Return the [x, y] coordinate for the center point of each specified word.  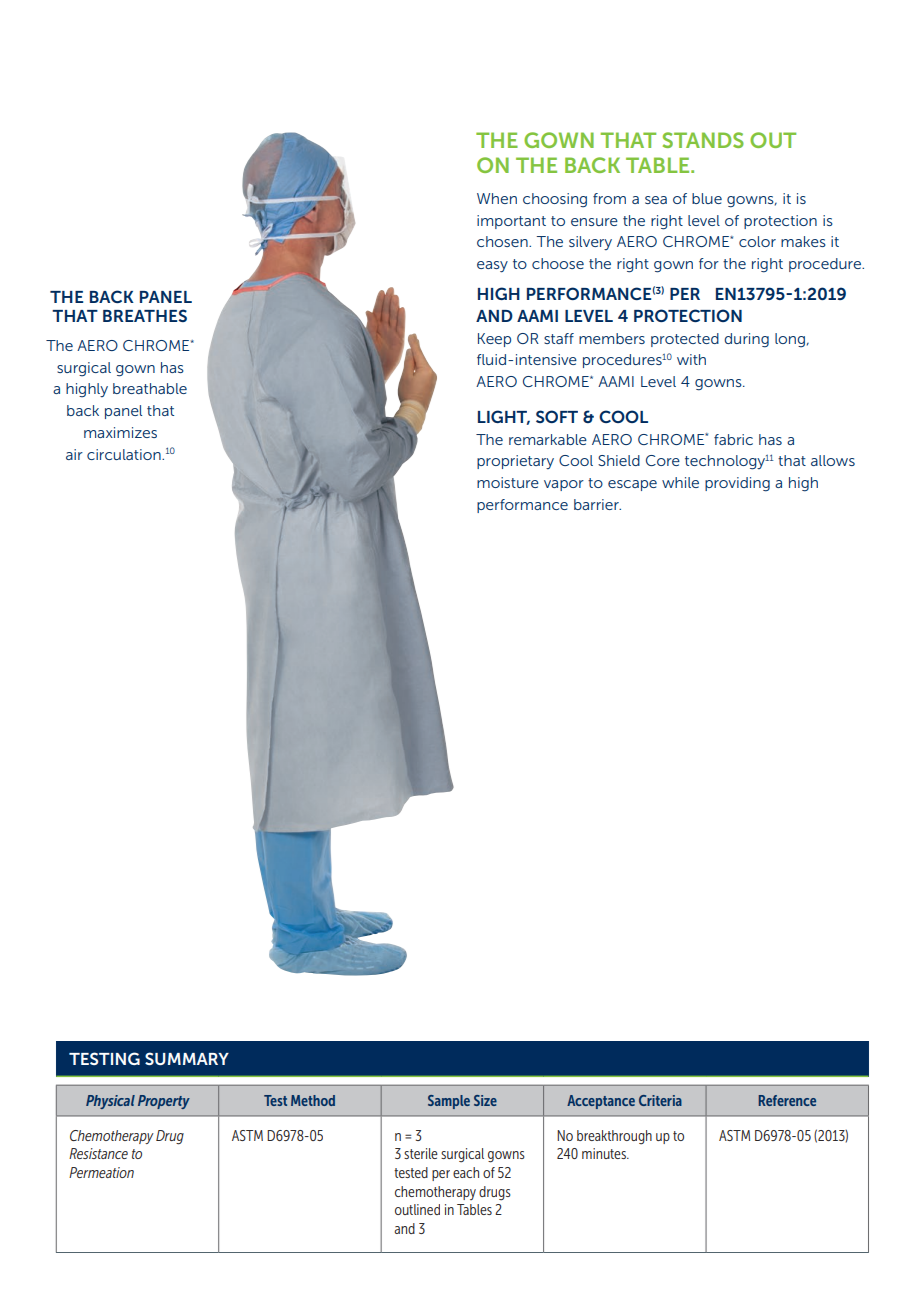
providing [737, 484]
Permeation [101, 1172]
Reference [787, 1100]
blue [707, 198]
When [497, 198]
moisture [508, 482]
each [466, 1172]
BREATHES [145, 315]
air [74, 454]
